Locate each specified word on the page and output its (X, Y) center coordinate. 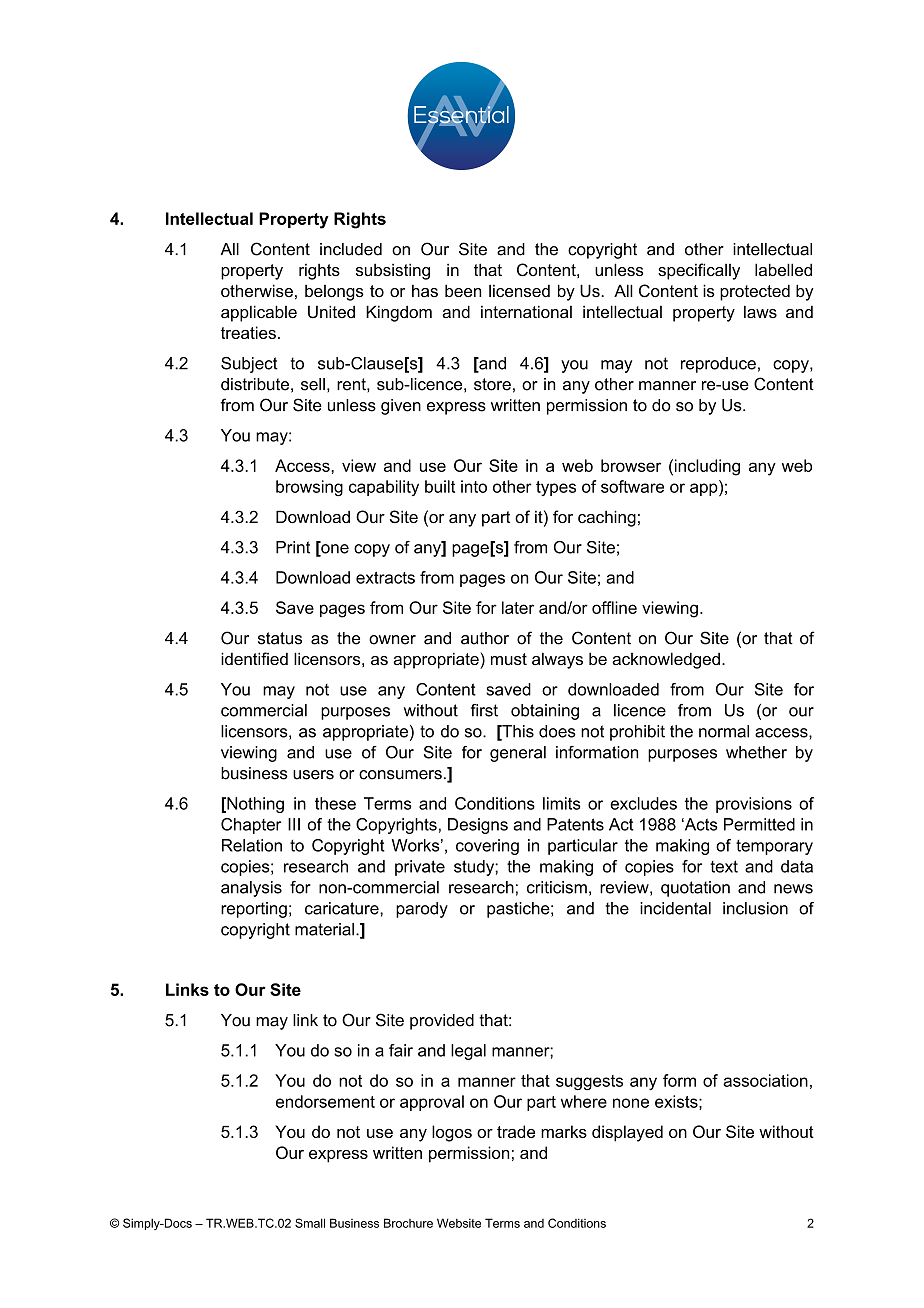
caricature (343, 908)
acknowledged (666, 660)
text (724, 866)
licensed (519, 291)
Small (310, 1223)
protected (755, 292)
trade (516, 1131)
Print (293, 547)
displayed (627, 1133)
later (518, 607)
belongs (334, 293)
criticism (557, 887)
